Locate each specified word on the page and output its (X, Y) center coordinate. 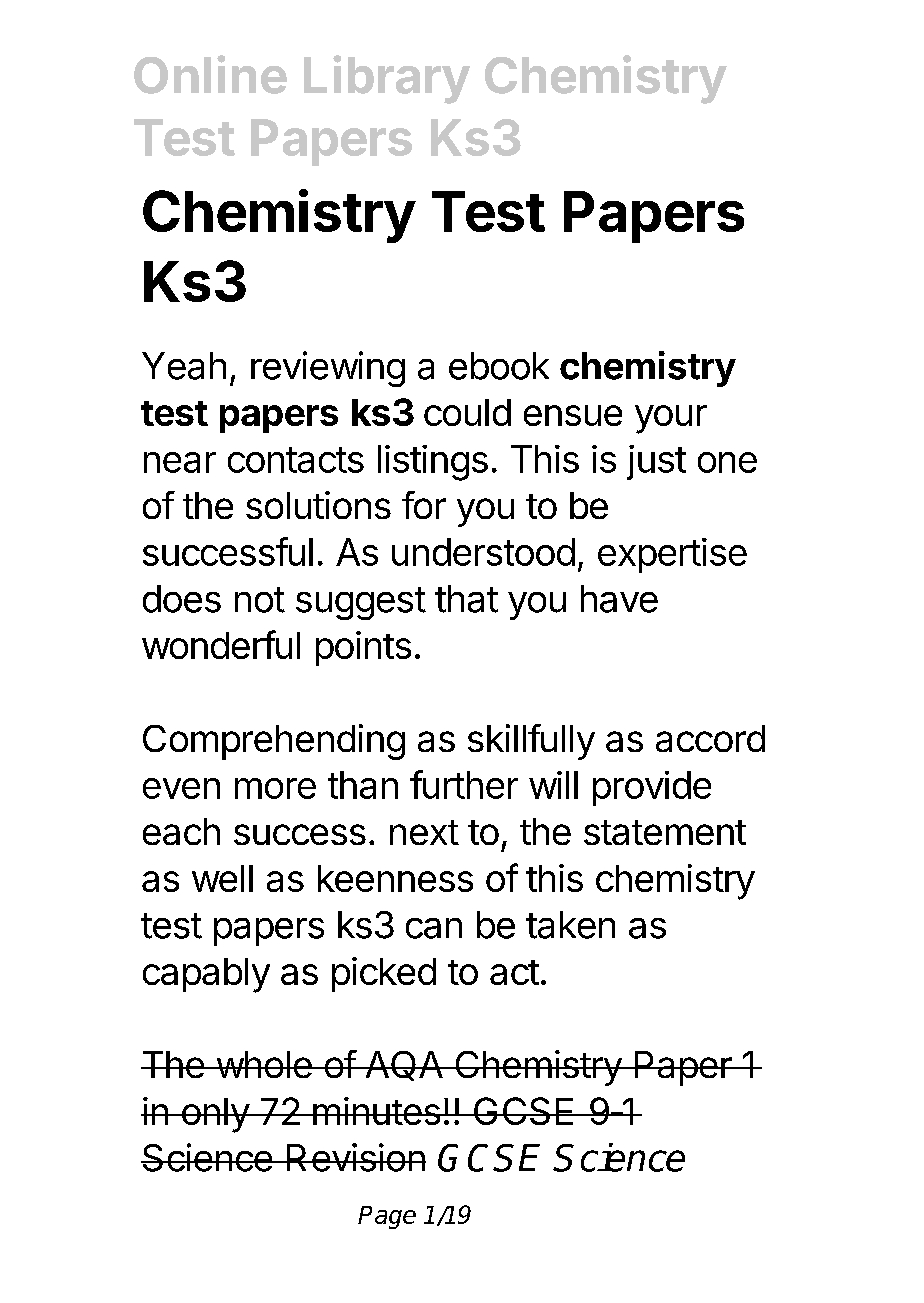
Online (210, 74)
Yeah (184, 366)
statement (665, 832)
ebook (499, 366)
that (466, 599)
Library (387, 79)
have (619, 599)
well (222, 878)
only (215, 1115)
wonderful (221, 644)
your (671, 419)
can (434, 928)
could (467, 412)
